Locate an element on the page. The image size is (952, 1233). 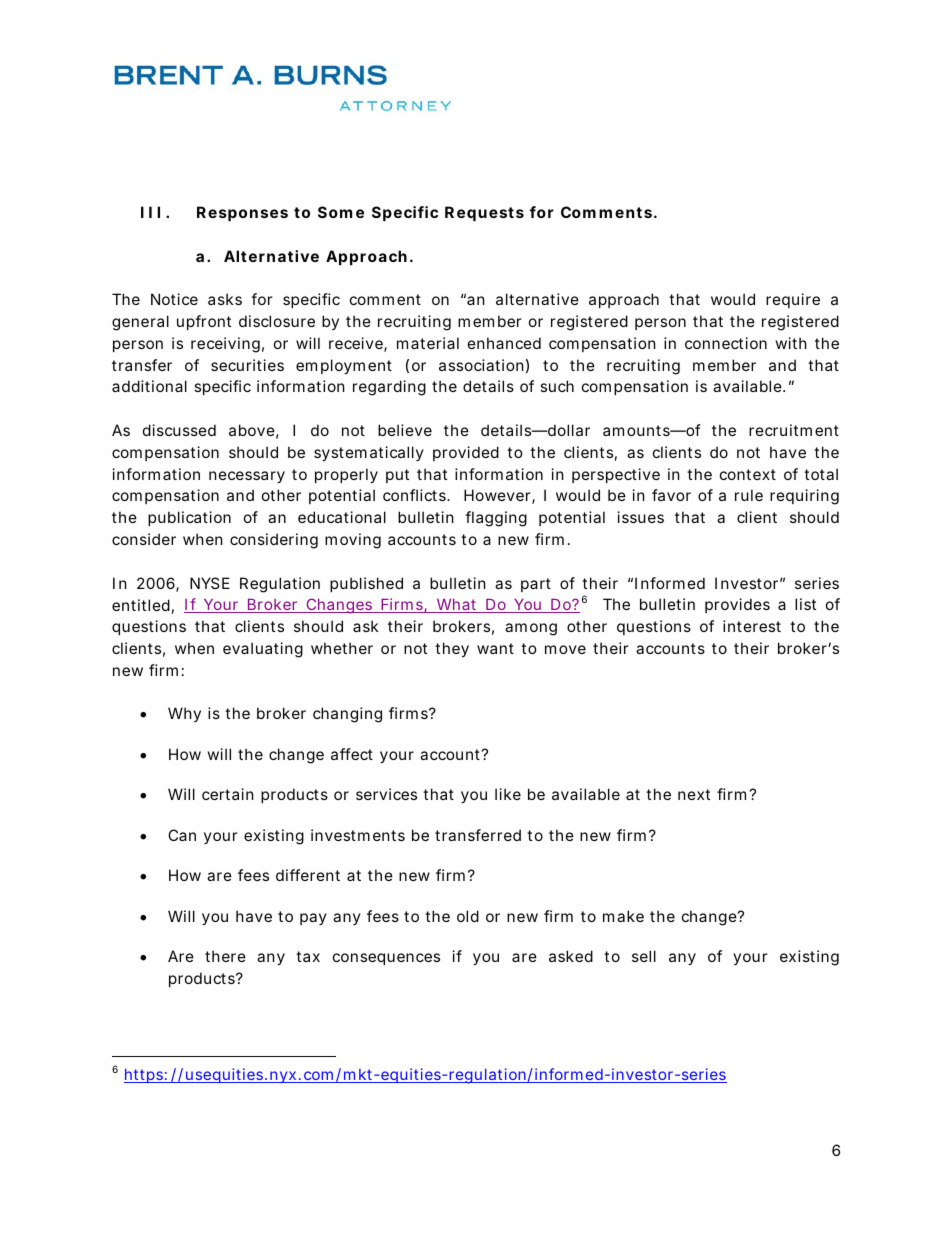
old is located at coordinates (468, 916).
